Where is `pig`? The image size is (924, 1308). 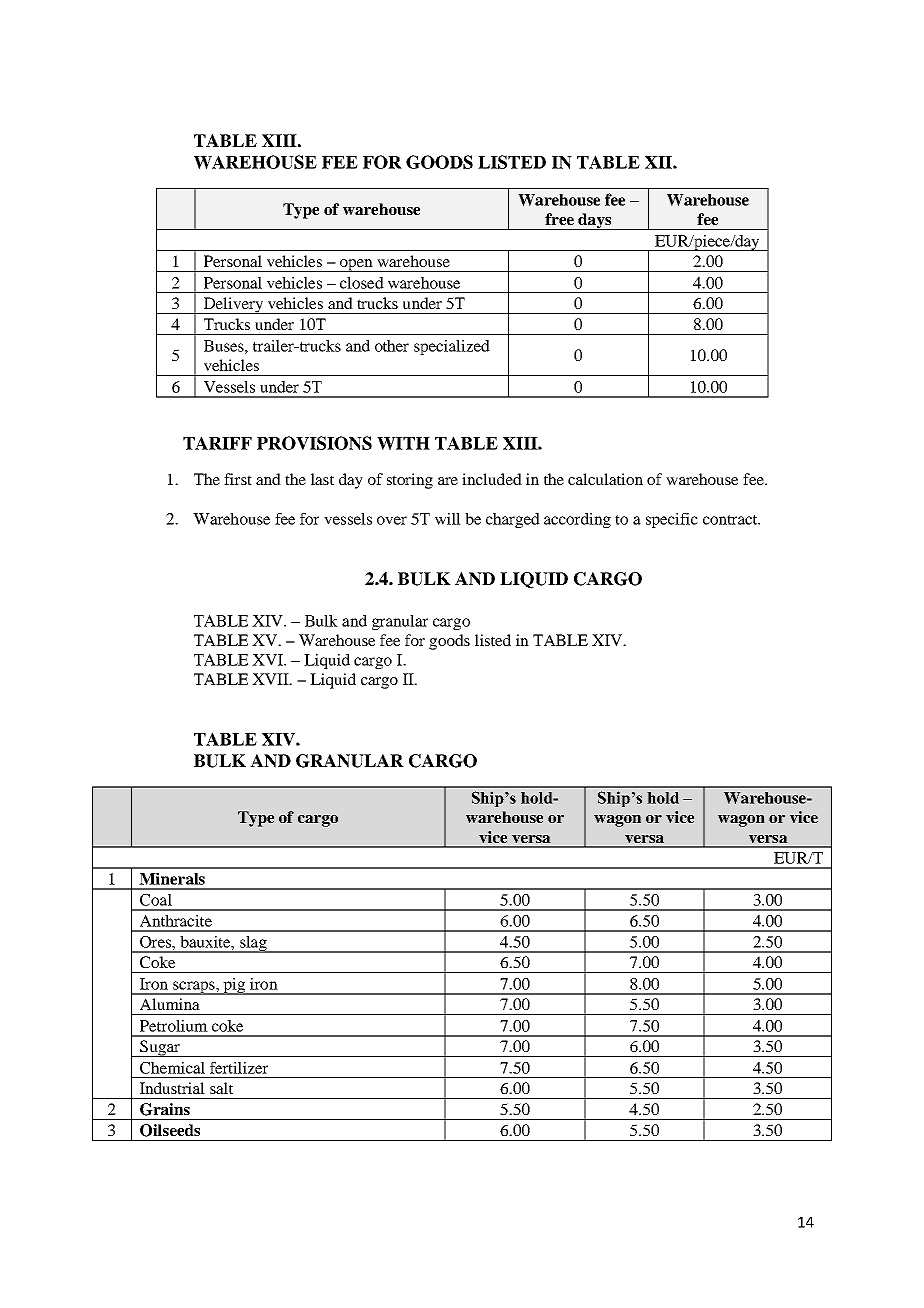 pig is located at coordinates (234, 986).
